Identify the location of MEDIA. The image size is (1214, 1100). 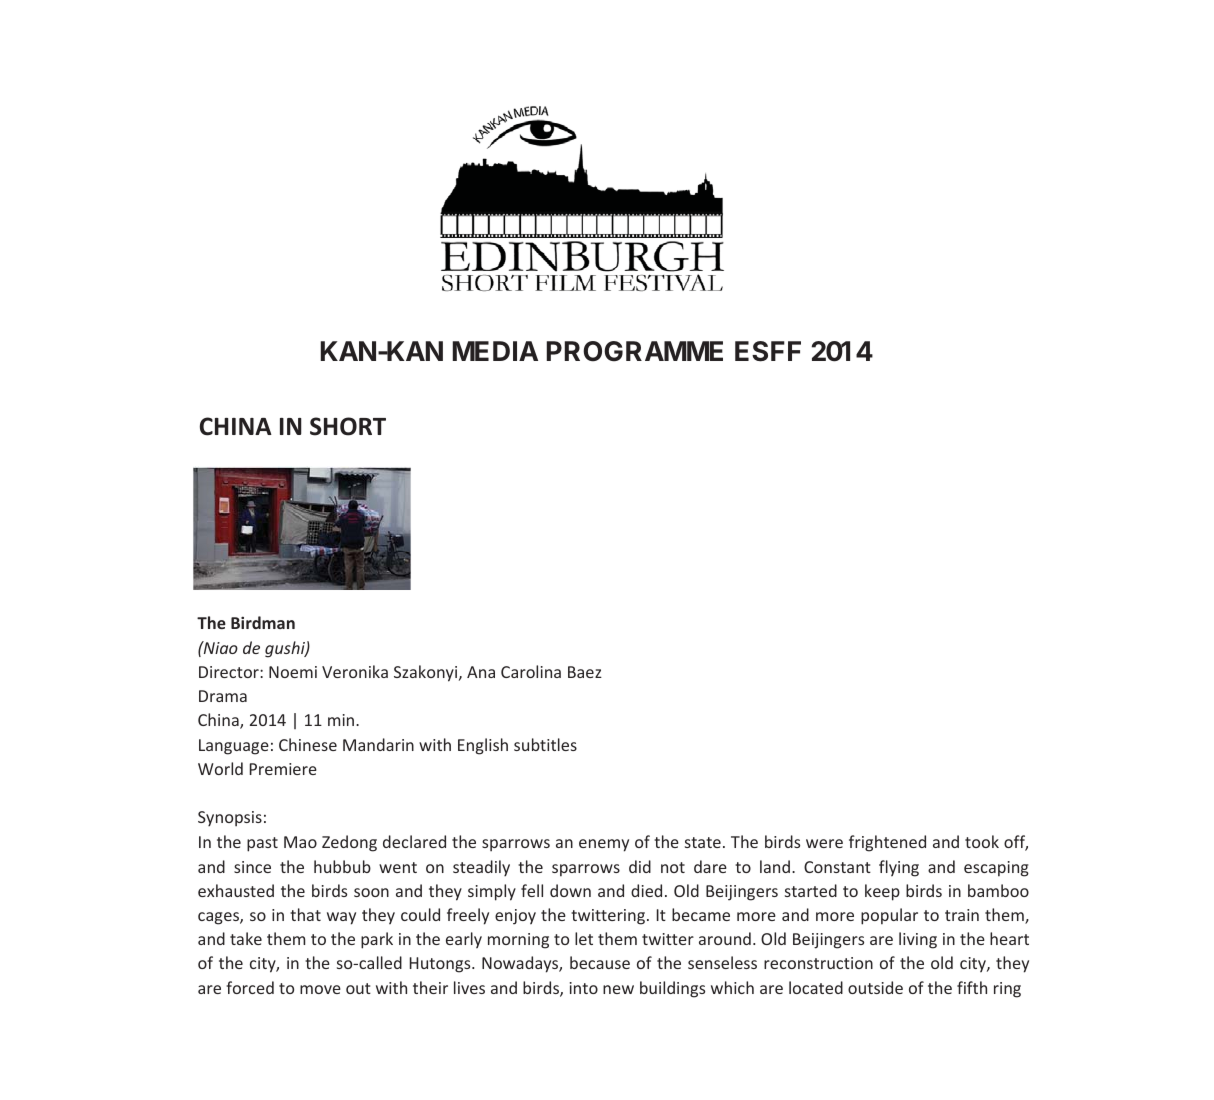
(495, 351).
